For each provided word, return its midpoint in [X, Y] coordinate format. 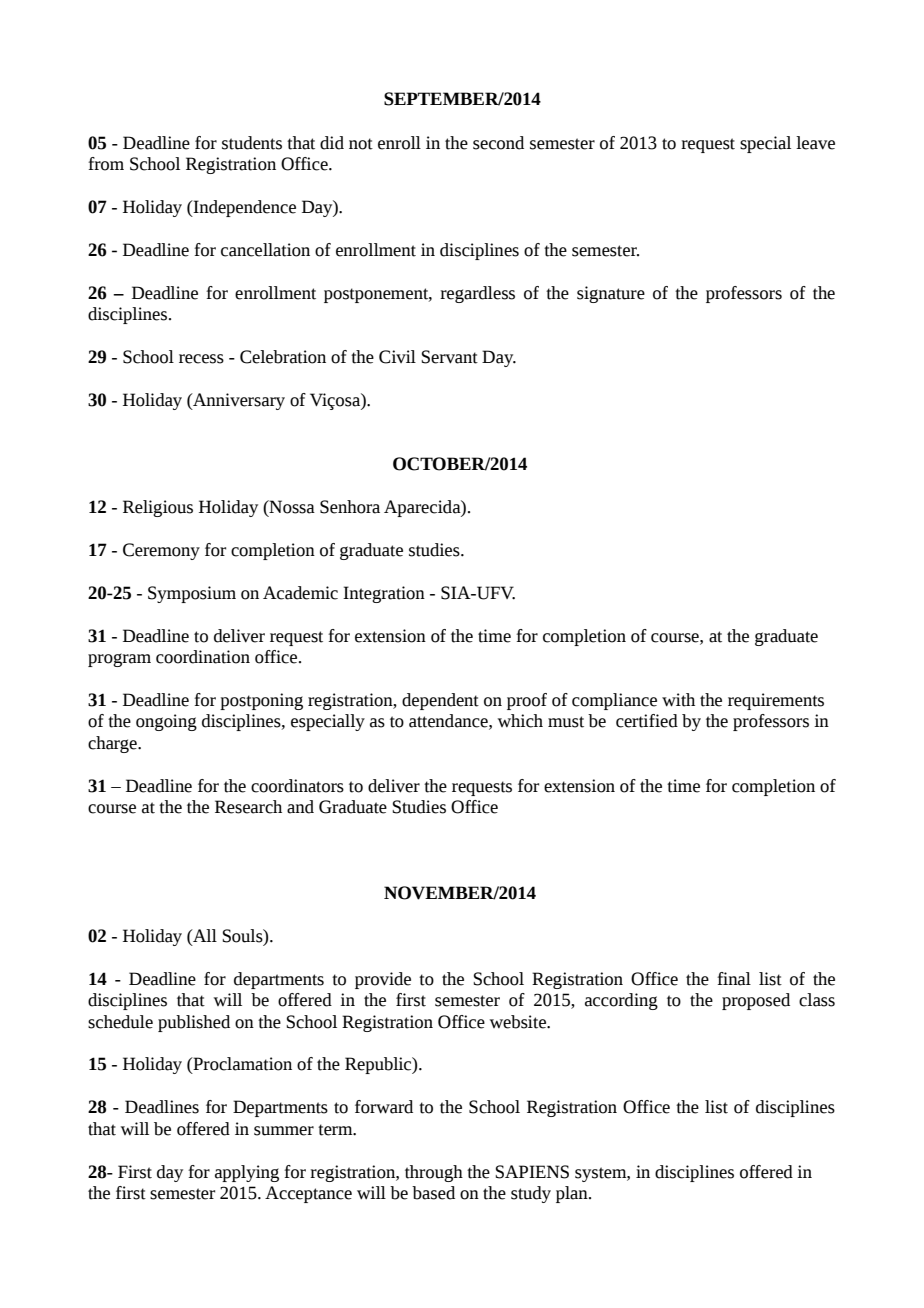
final [734, 979]
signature [611, 294]
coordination [203, 657]
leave [815, 143]
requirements [776, 701]
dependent [440, 701]
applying [247, 1173]
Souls [243, 936]
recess [201, 359]
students [252, 143]
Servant [449, 357]
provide [383, 980]
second [498, 143]
